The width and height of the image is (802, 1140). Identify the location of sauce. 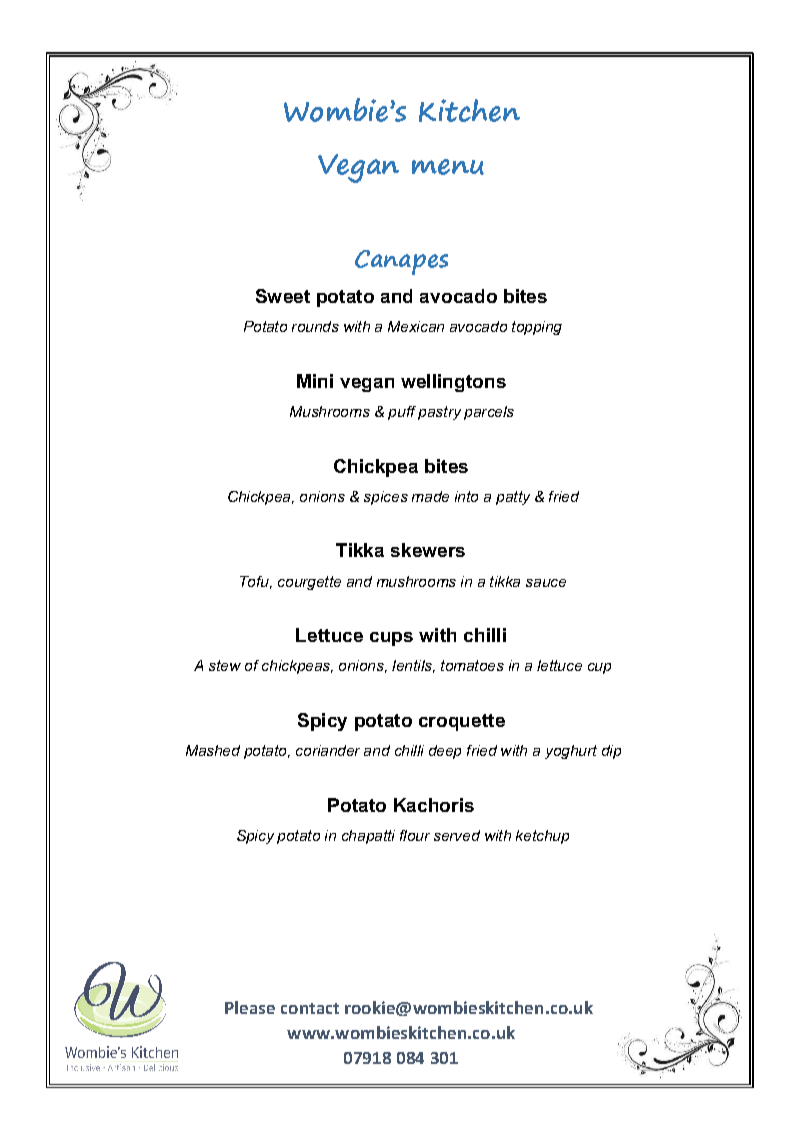
(546, 583).
